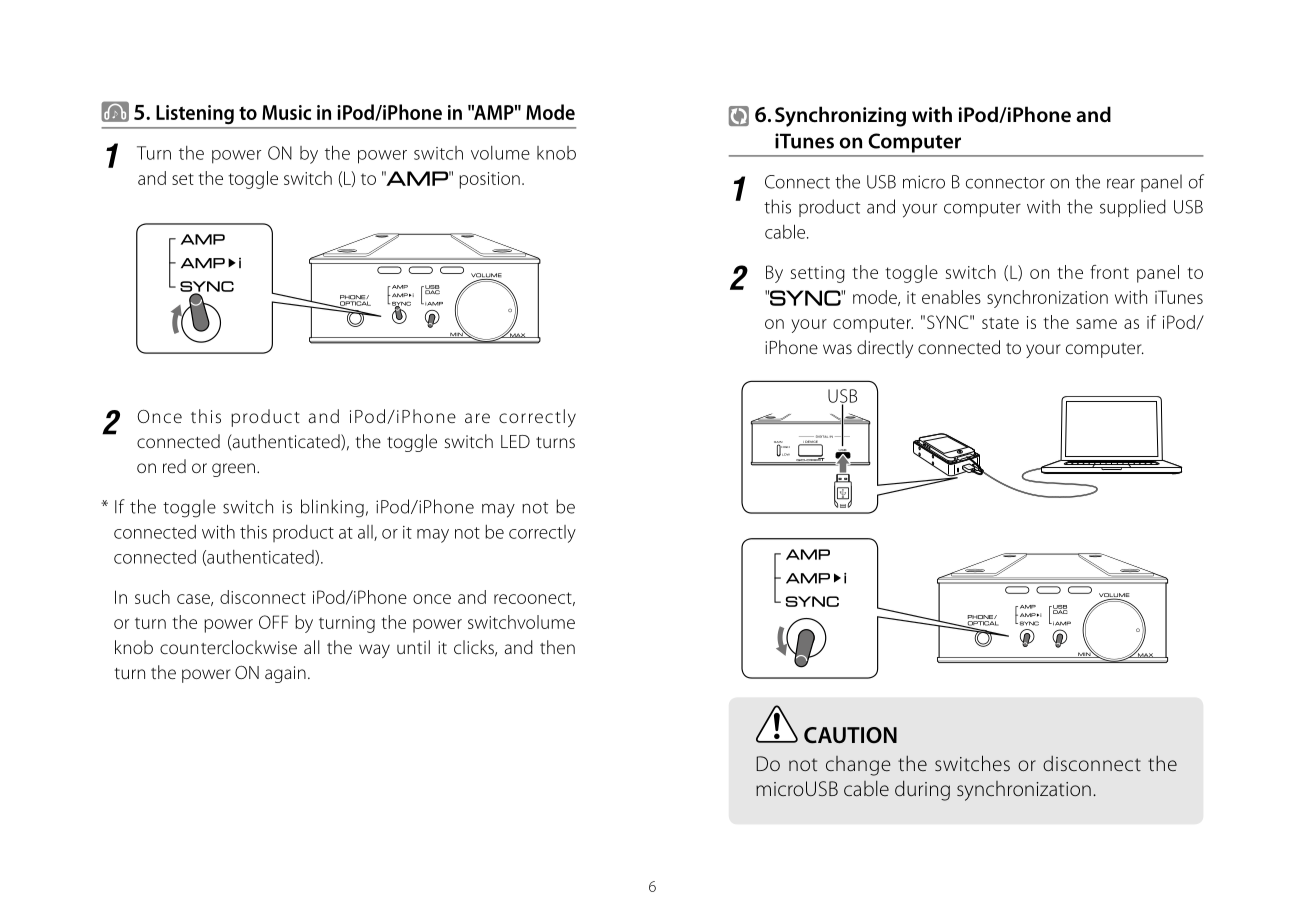 Image resolution: width=1305 pixels, height=924 pixels. Describe the element at coordinates (285, 674) in the page. I see `again` at that location.
